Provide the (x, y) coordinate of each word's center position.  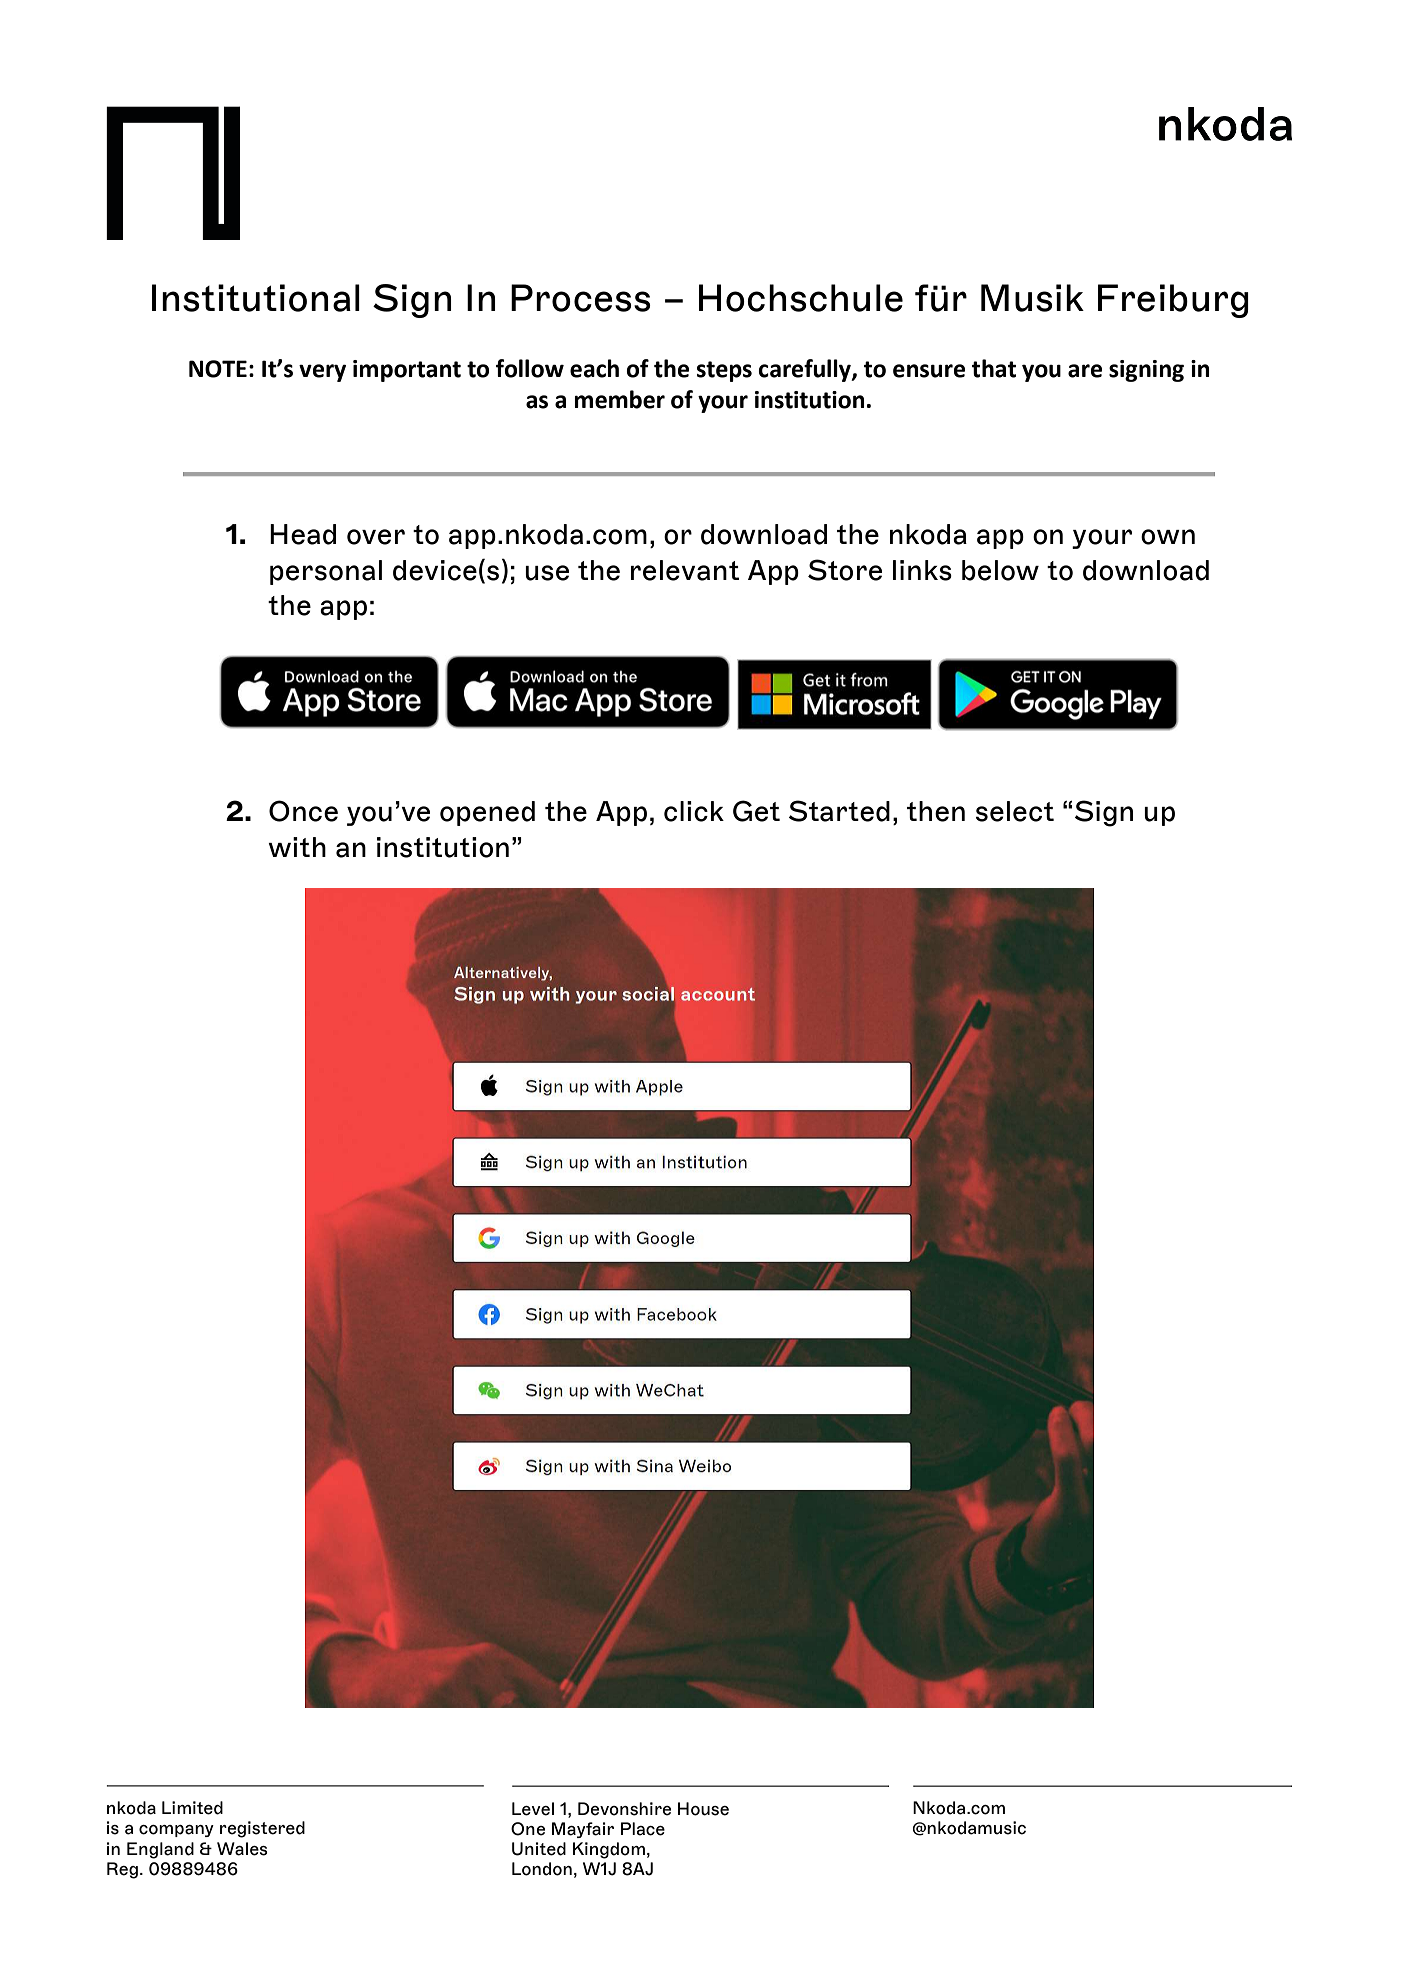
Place (643, 1829)
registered (262, 1829)
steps (724, 371)
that (994, 368)
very (322, 373)
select (1015, 811)
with (297, 847)
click (694, 811)
